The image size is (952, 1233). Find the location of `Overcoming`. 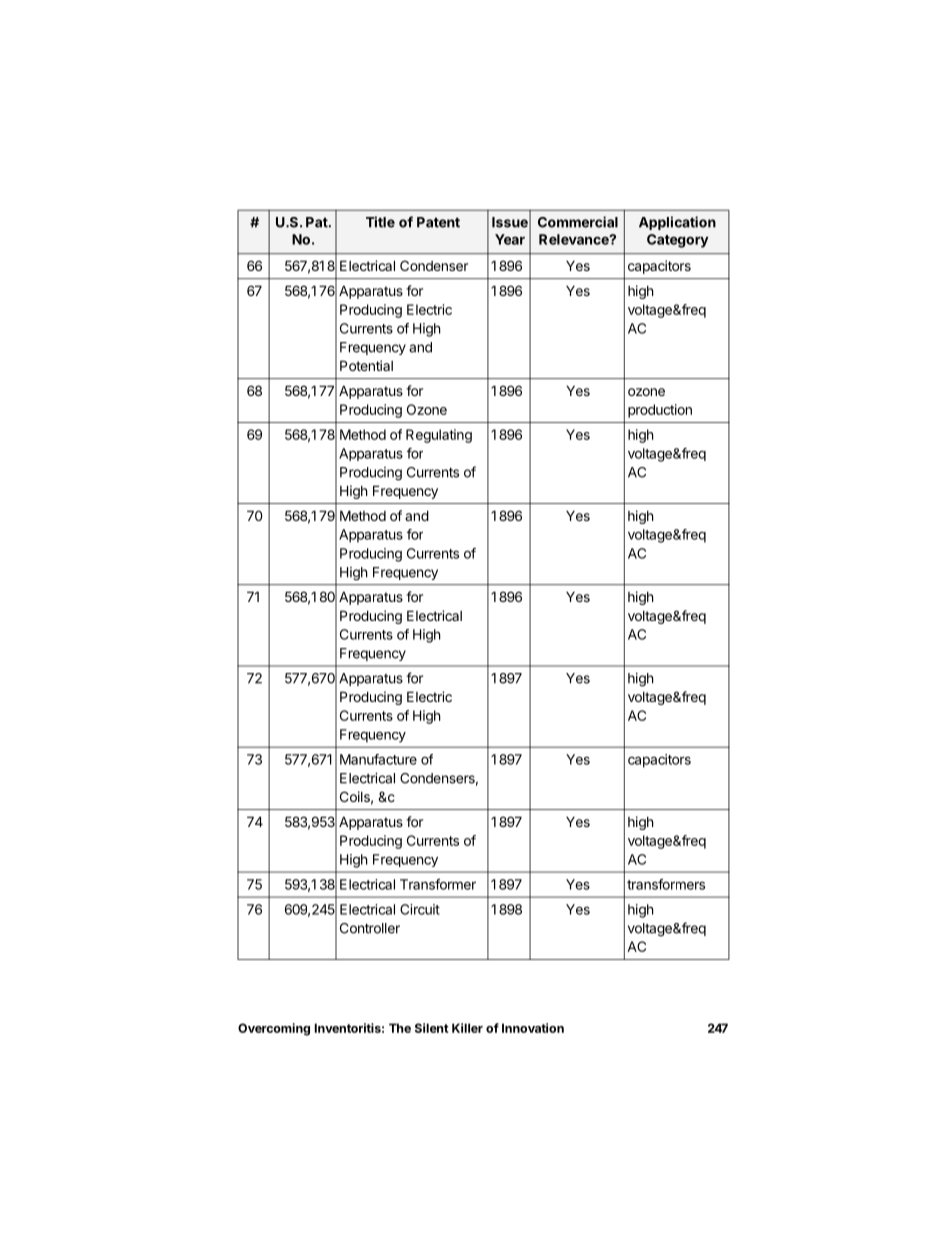

Overcoming is located at coordinates (274, 1029).
